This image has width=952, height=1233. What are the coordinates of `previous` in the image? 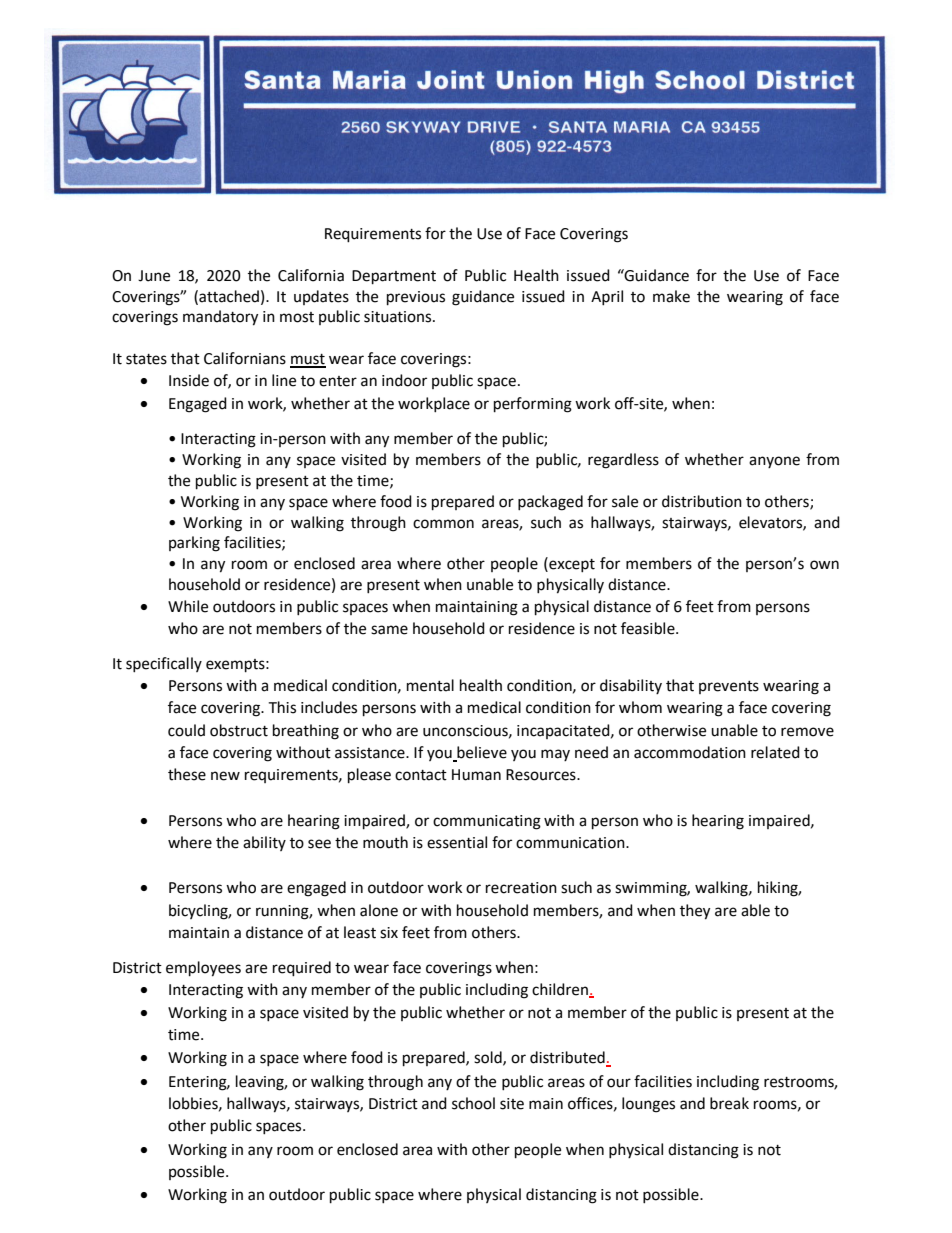 It's located at (416, 298).
